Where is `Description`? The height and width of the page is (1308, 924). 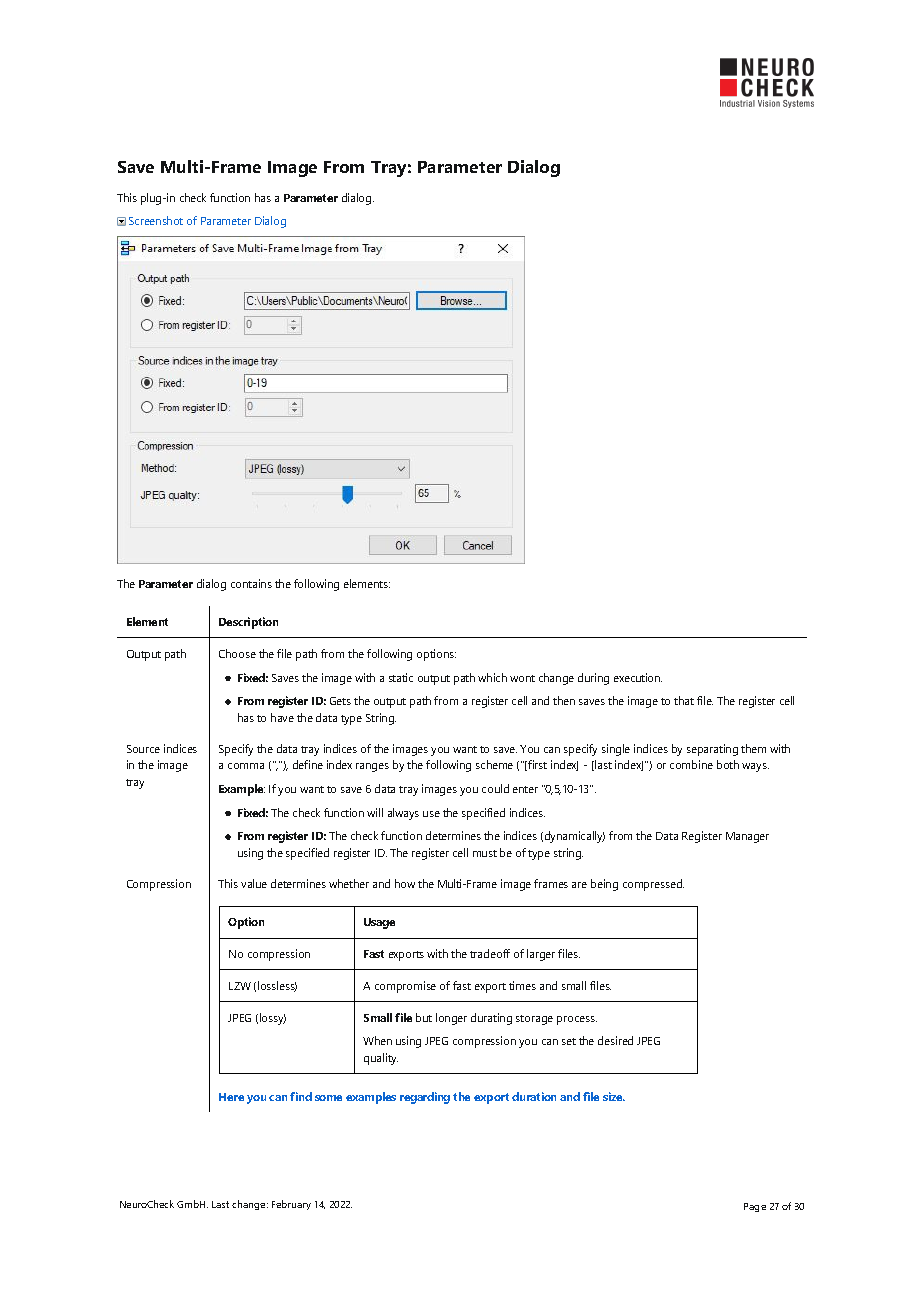 Description is located at coordinates (248, 623).
